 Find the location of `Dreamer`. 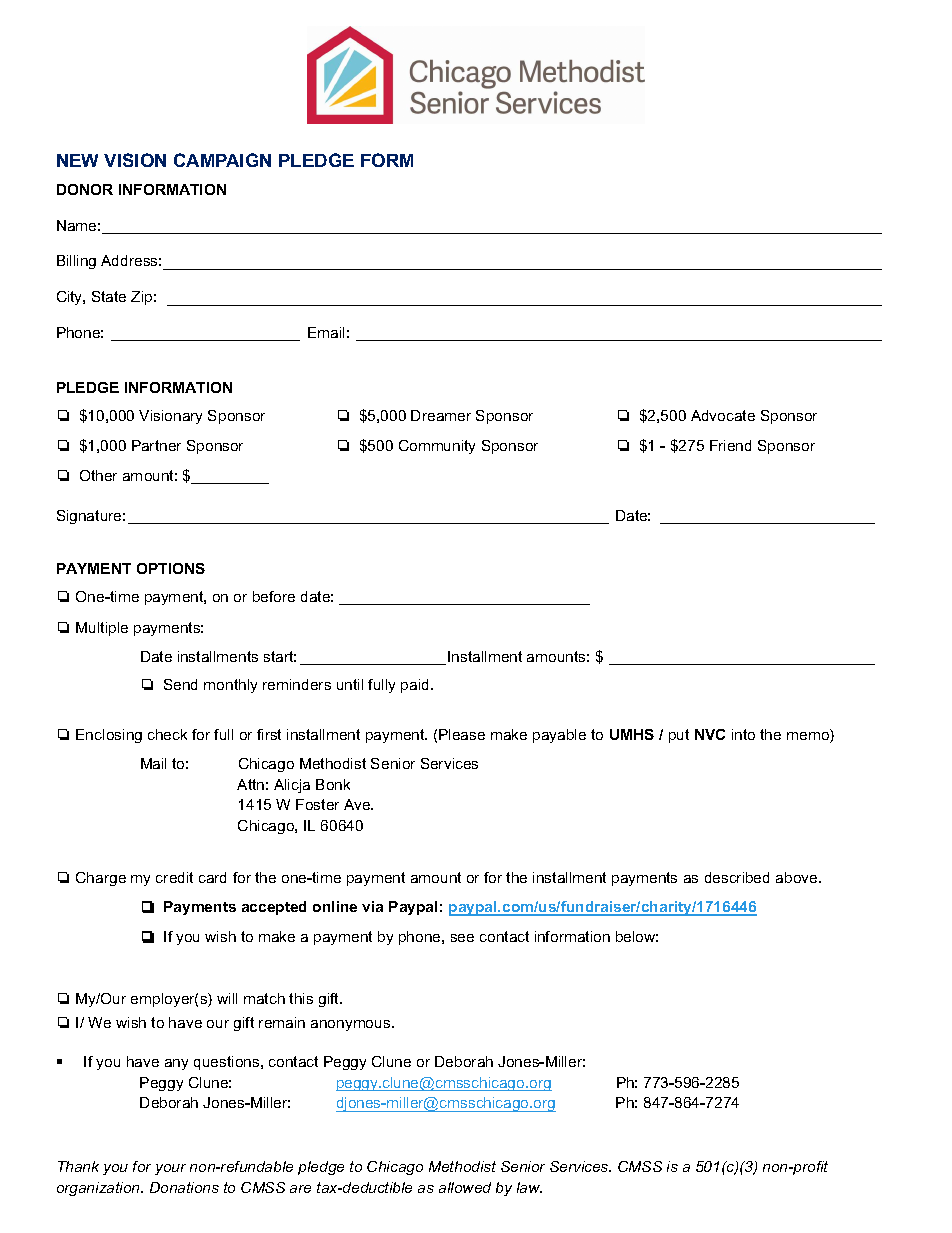

Dreamer is located at coordinates (441, 415).
